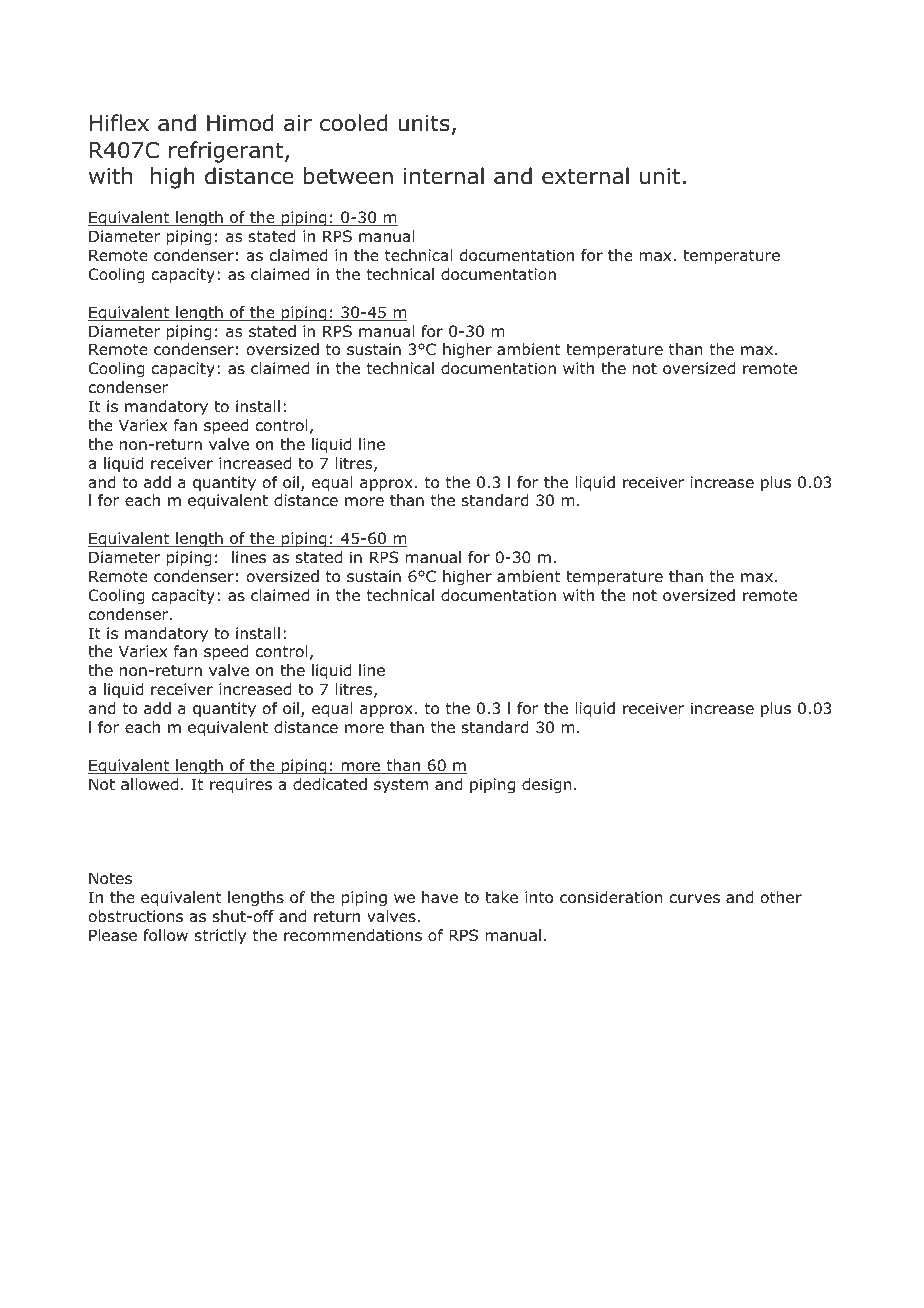  Describe the element at coordinates (585, 176) in the document. I see `external` at that location.
